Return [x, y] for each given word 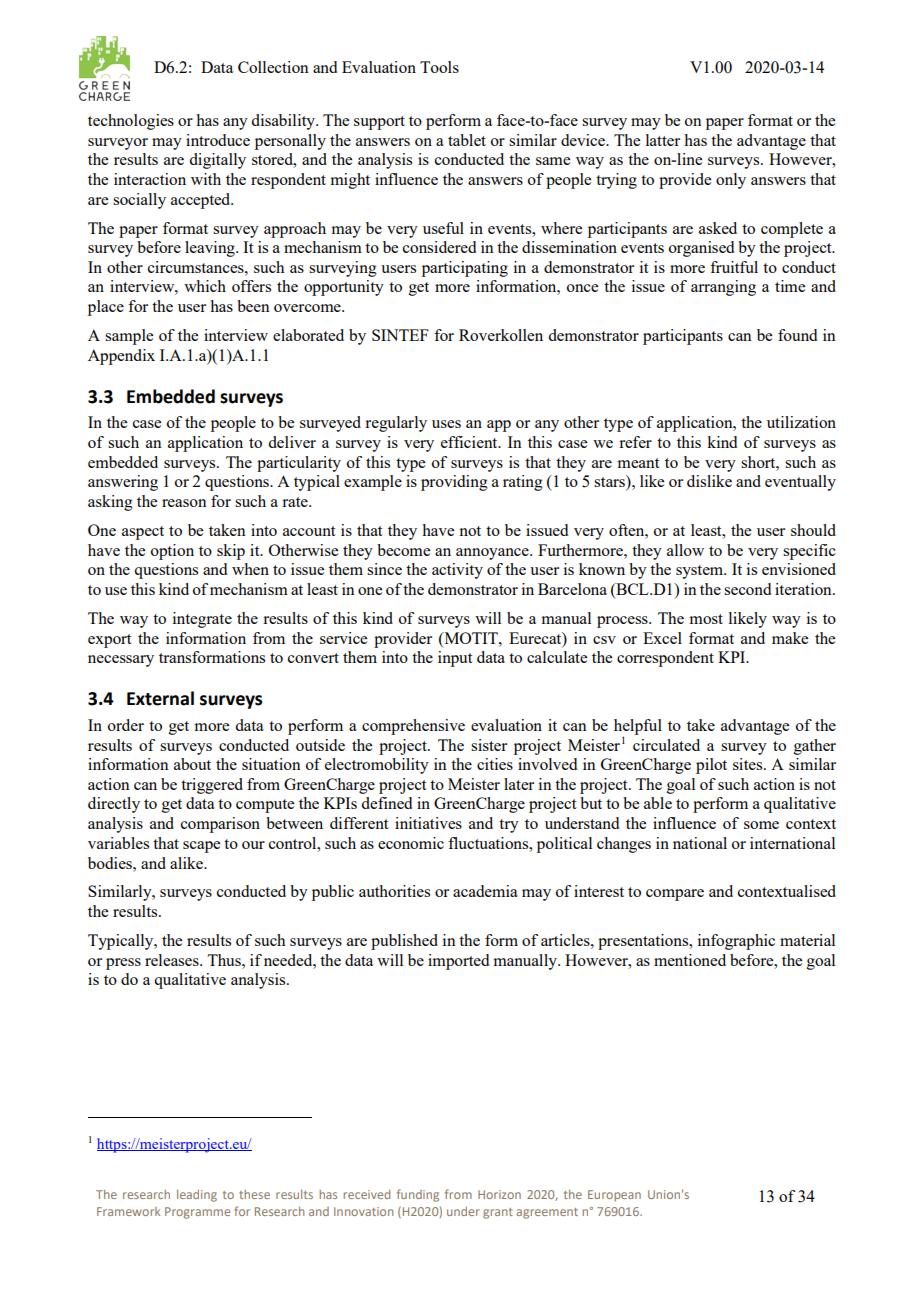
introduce [218, 140]
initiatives [428, 823]
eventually [800, 483]
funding [418, 1195]
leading [197, 1196]
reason [184, 503]
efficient [470, 442]
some [761, 825]
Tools [439, 67]
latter [663, 140]
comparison [220, 825]
